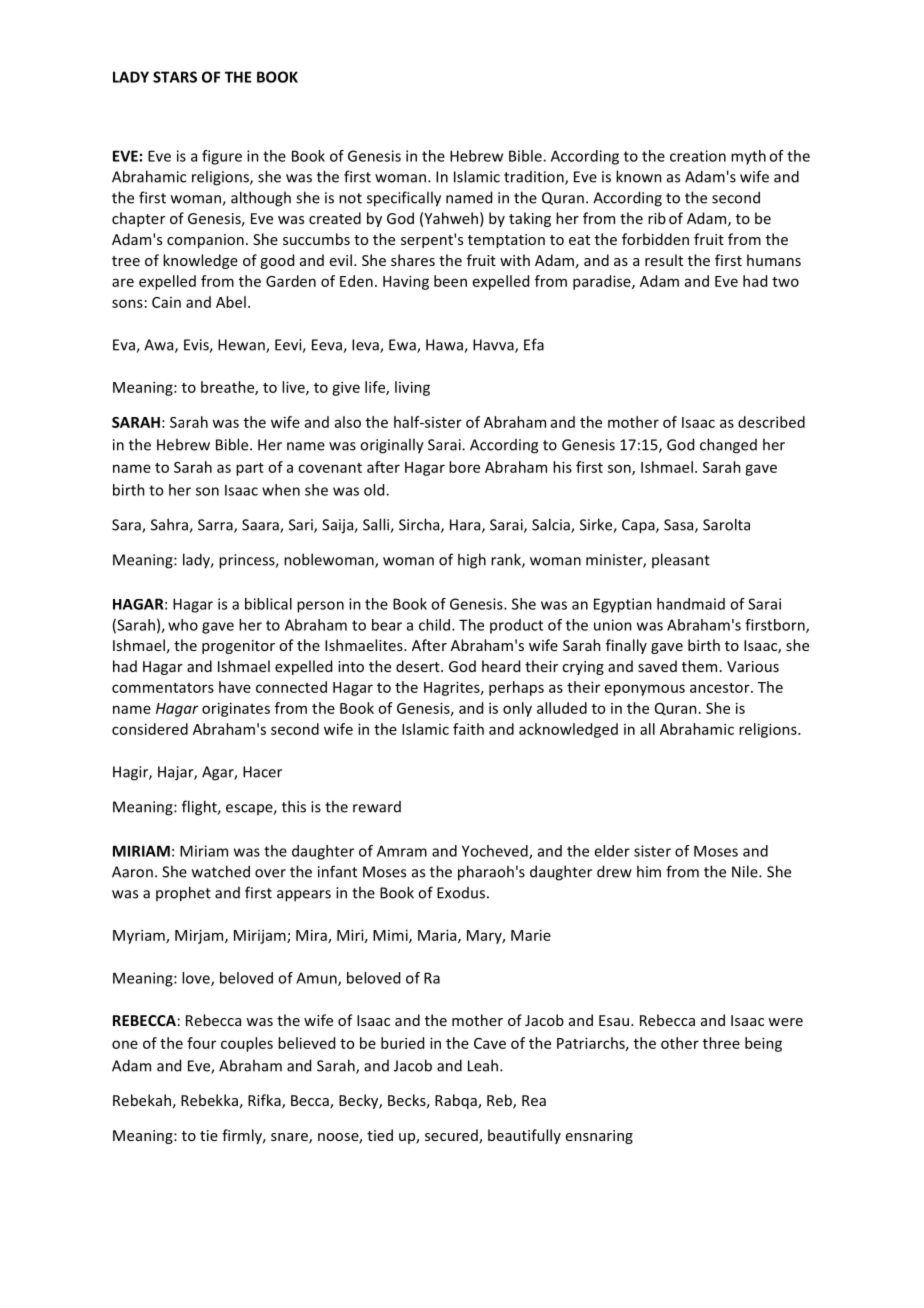 The height and width of the screenshot is (1308, 924). Describe the element at coordinates (746, 871) in the screenshot. I see `Nile` at that location.
